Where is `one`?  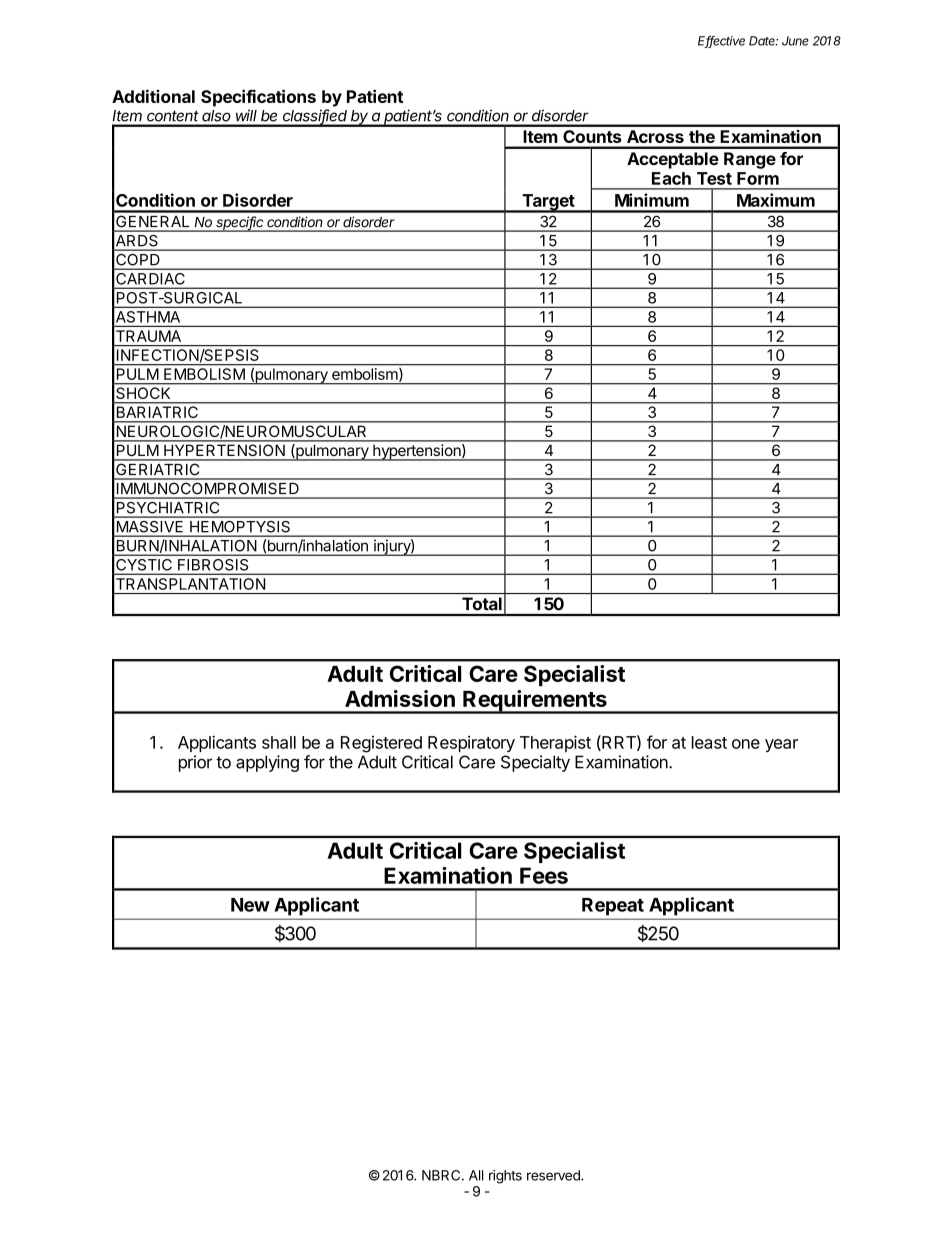 one is located at coordinates (746, 744).
